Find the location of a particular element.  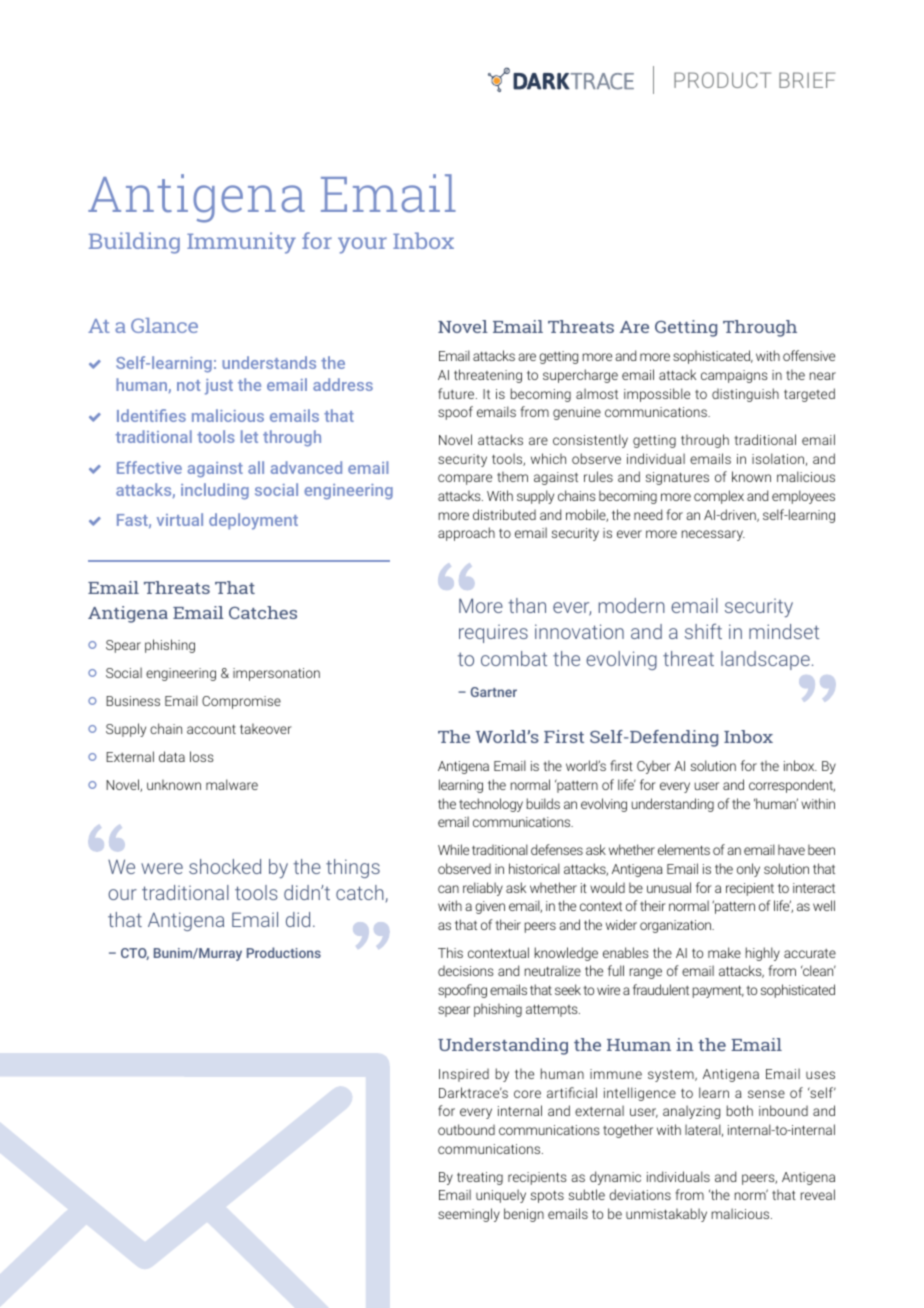

reveal is located at coordinates (818, 1194).
